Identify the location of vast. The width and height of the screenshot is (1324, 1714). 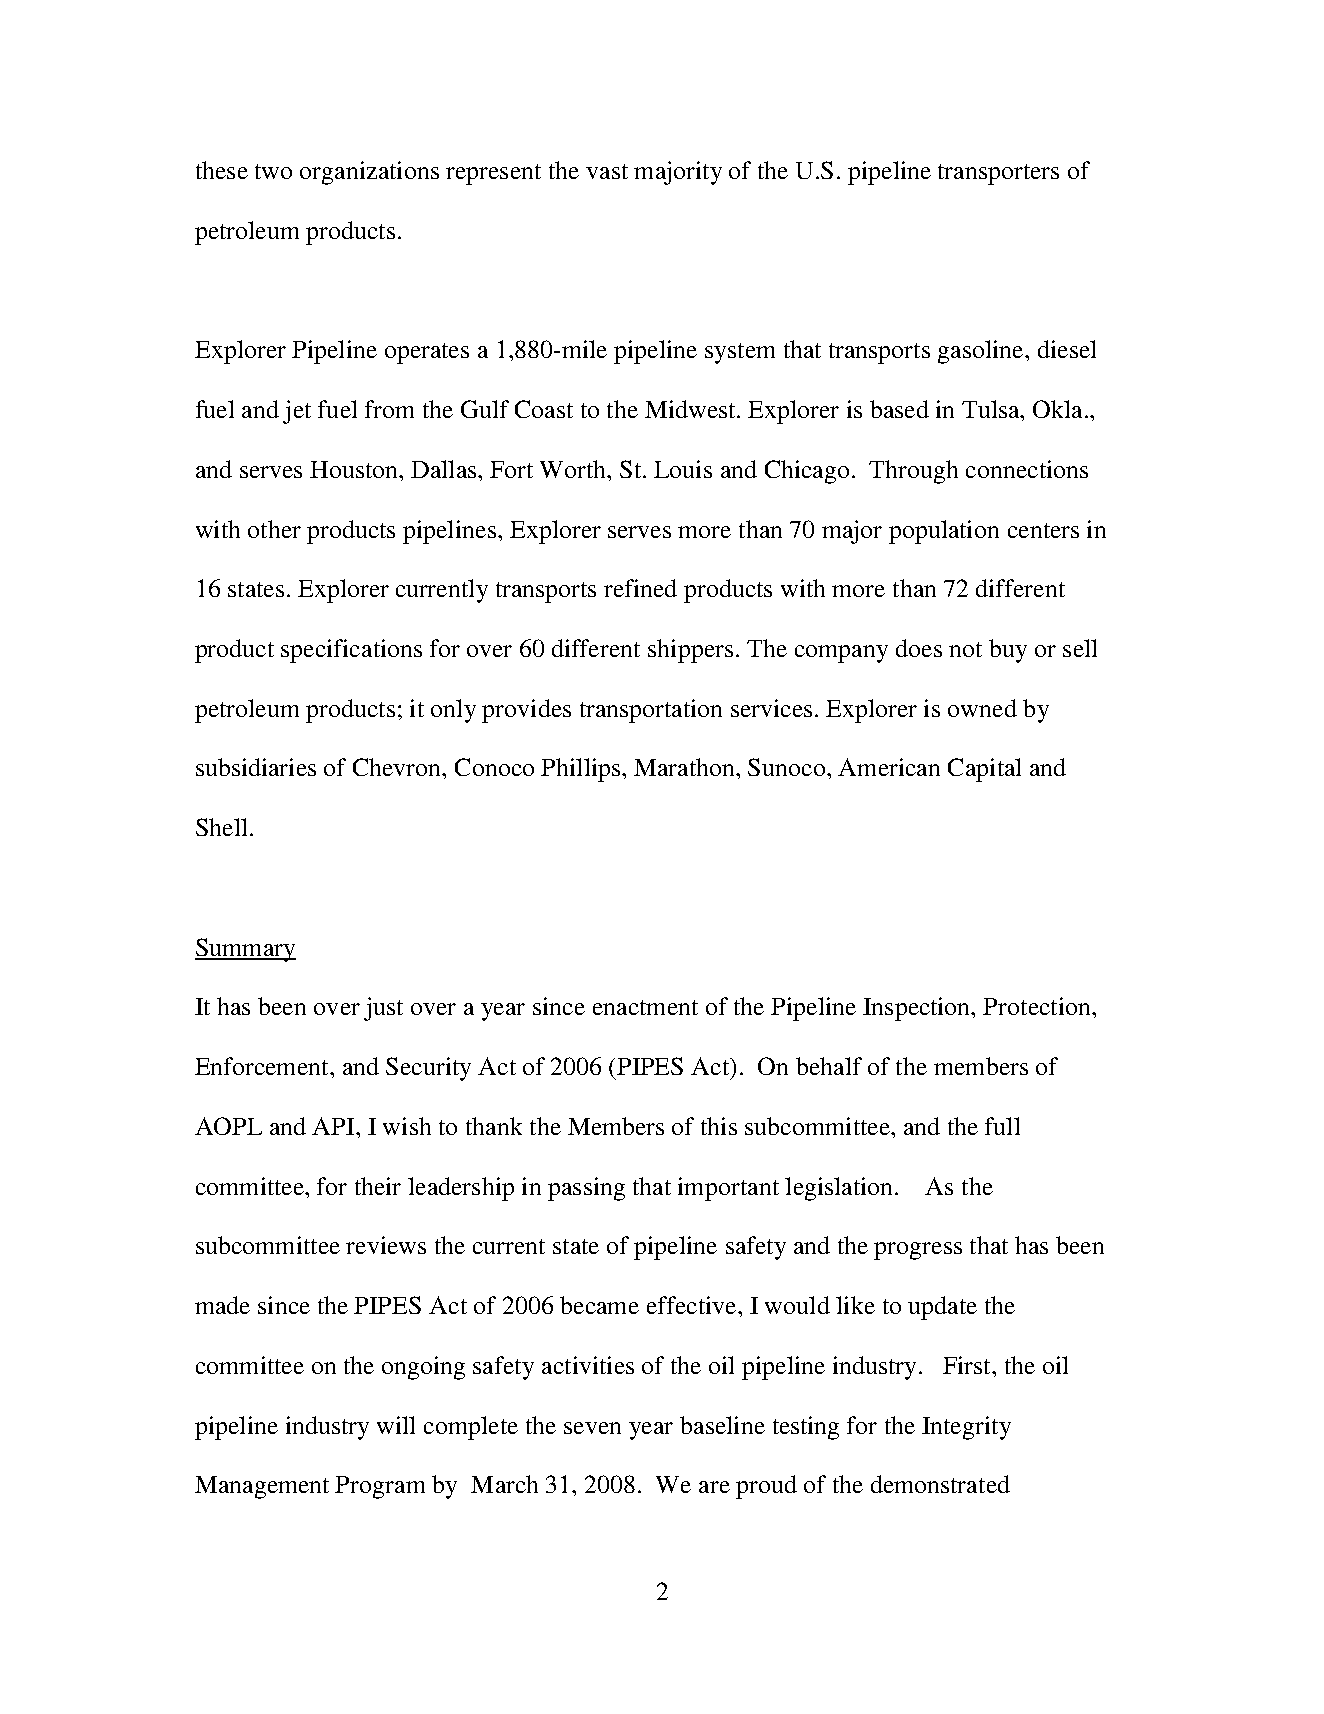
(607, 171).
